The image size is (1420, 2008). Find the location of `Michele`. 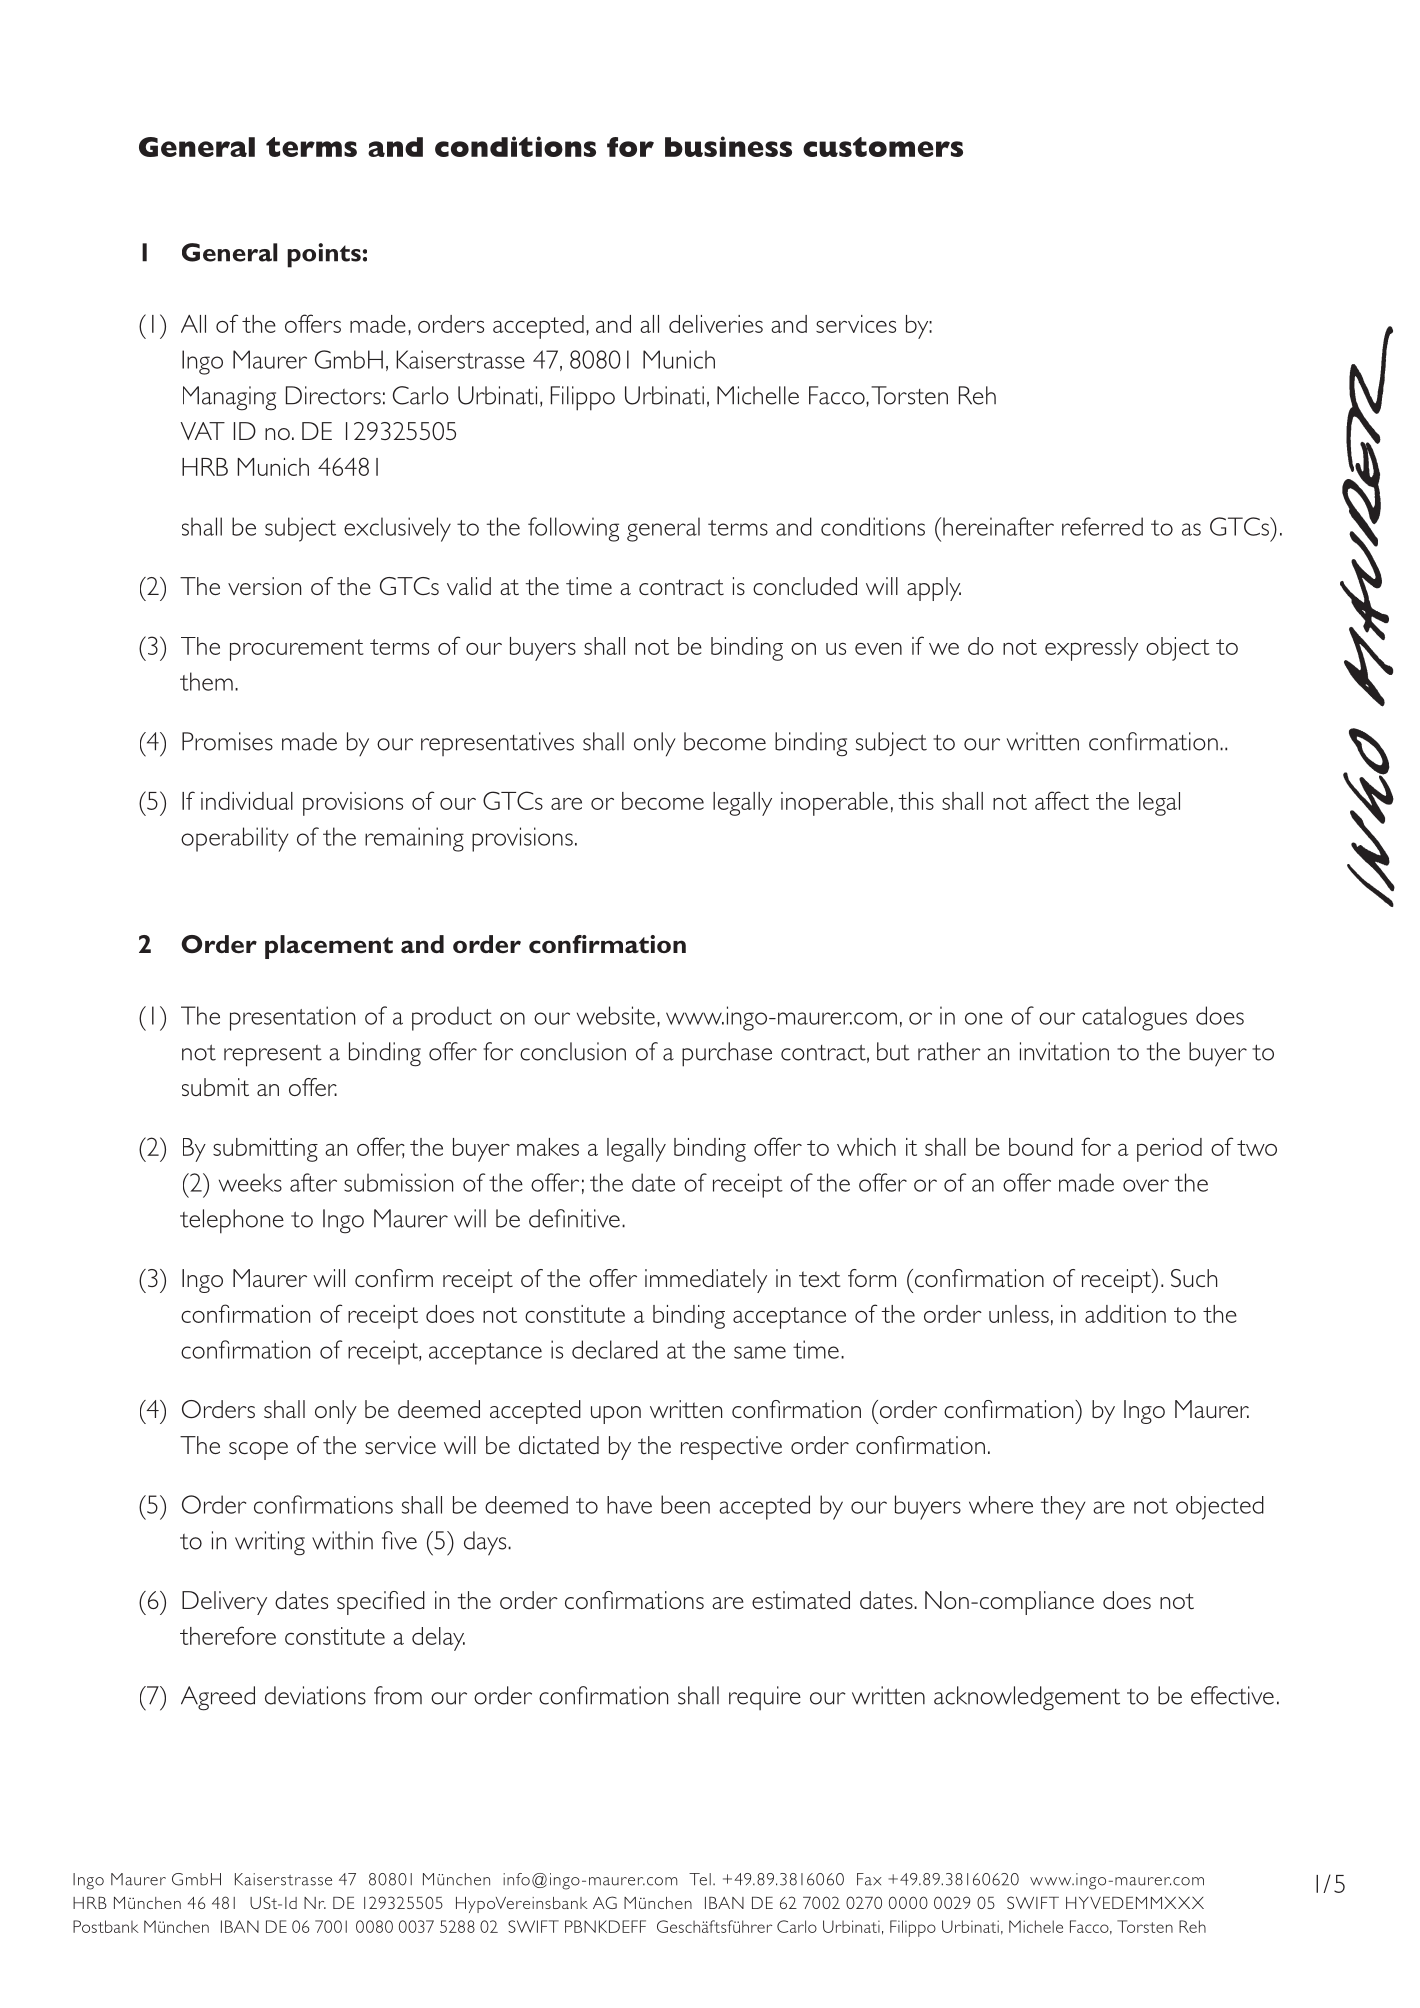

Michele is located at coordinates (1036, 1926).
